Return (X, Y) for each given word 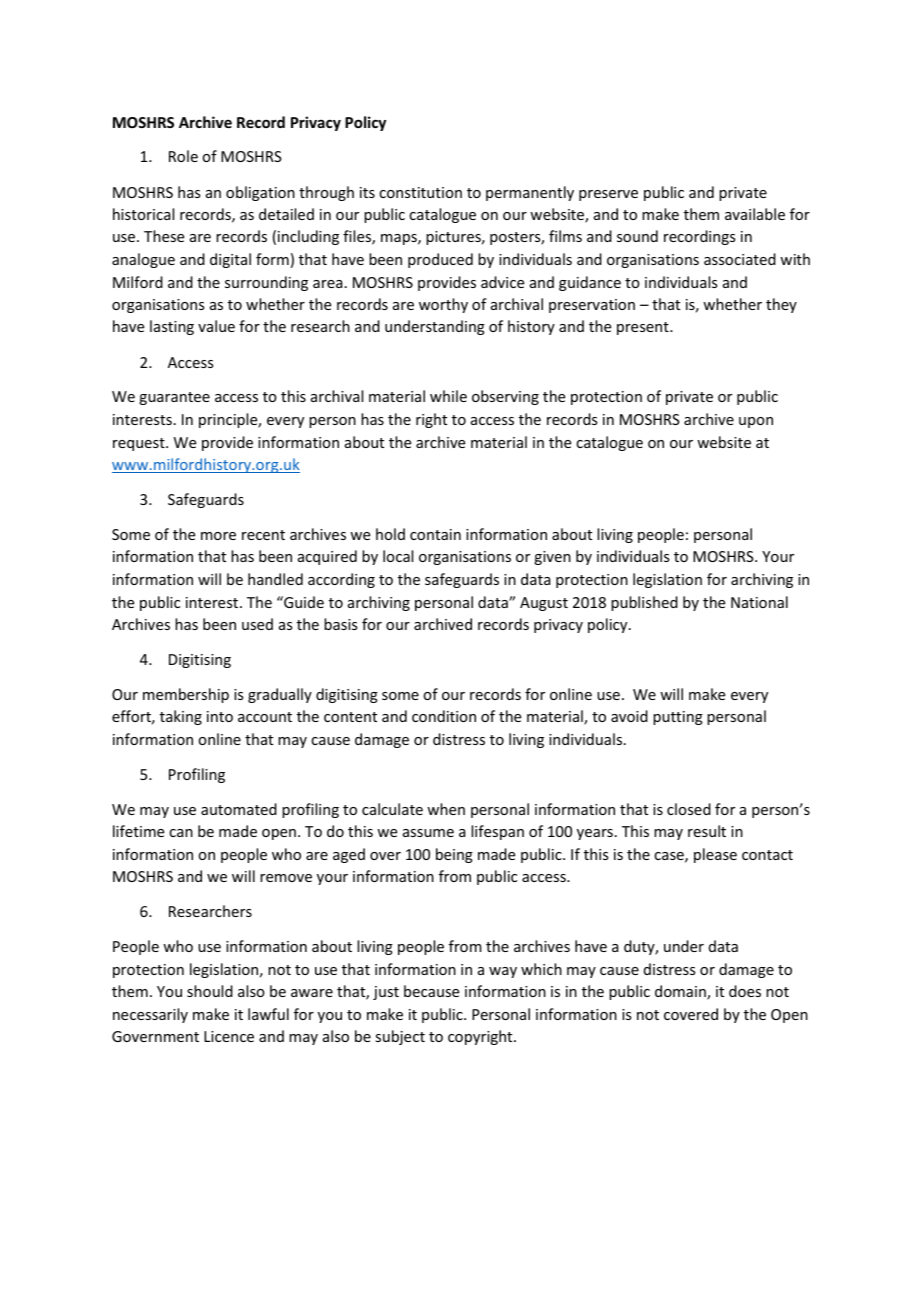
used (257, 624)
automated (239, 809)
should (210, 991)
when (446, 809)
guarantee (174, 398)
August (544, 604)
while (448, 396)
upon (756, 422)
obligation (260, 193)
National (759, 602)
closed (689, 809)
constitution (420, 192)
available (755, 214)
